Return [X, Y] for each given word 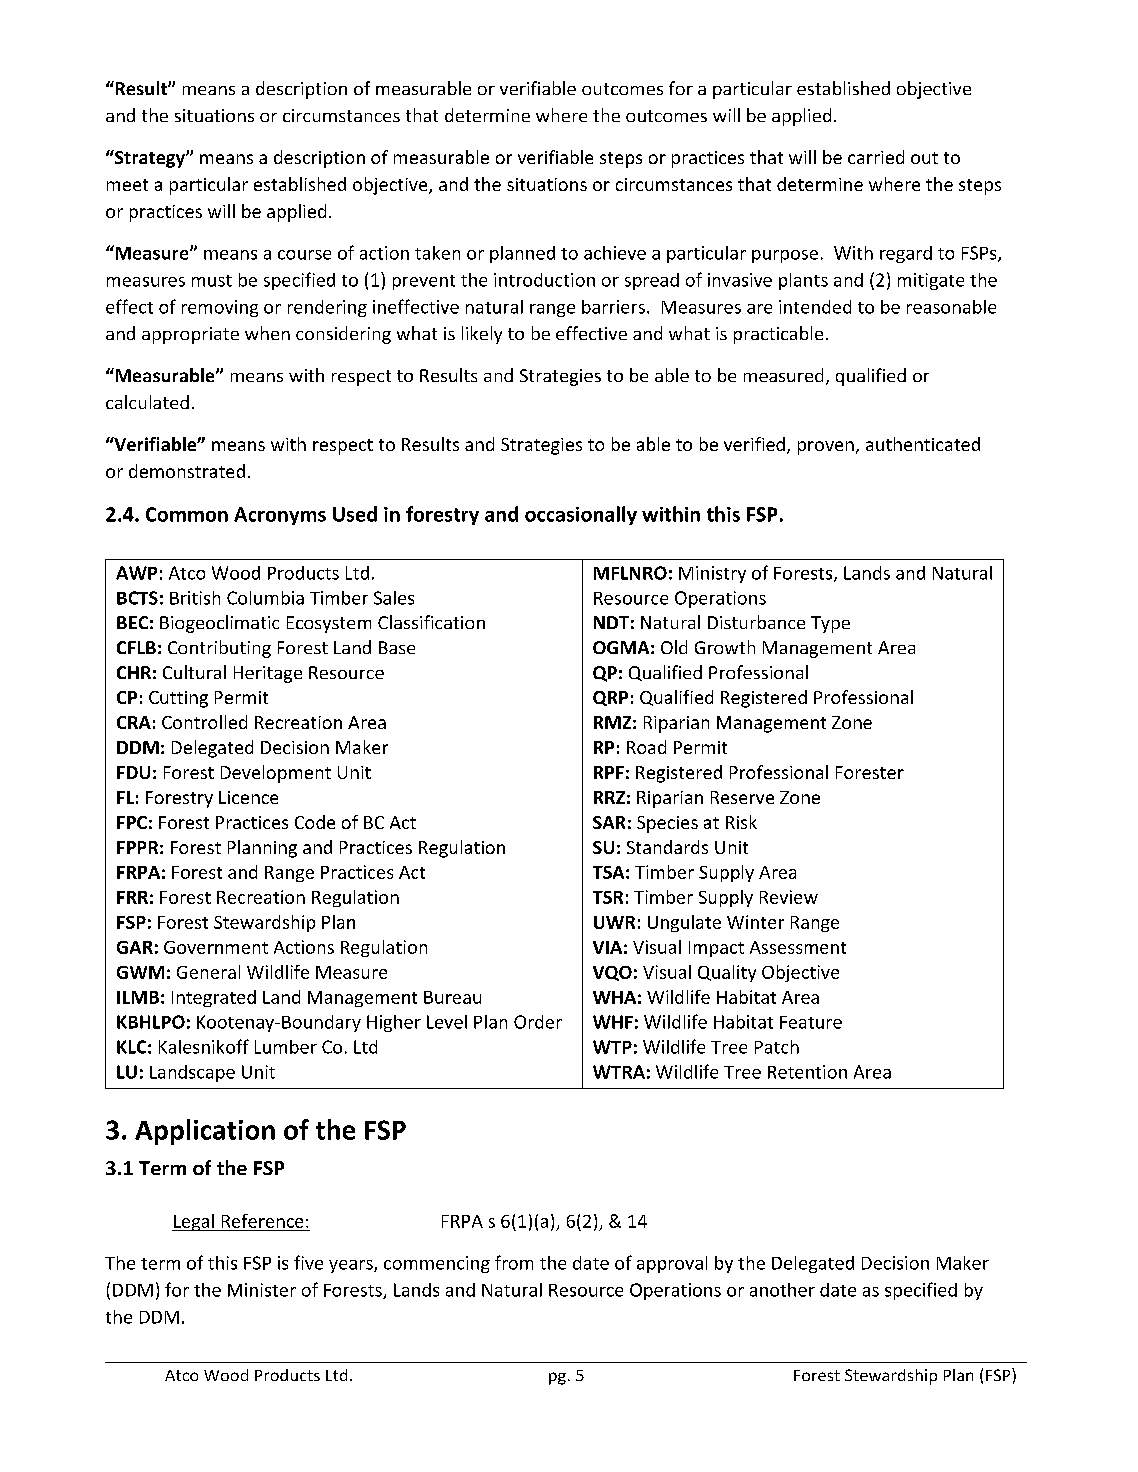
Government [216, 947]
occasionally [581, 515]
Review [789, 897]
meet [127, 185]
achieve [615, 253]
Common [187, 514]
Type [830, 624]
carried [876, 157]
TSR [608, 897]
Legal [194, 1222]
